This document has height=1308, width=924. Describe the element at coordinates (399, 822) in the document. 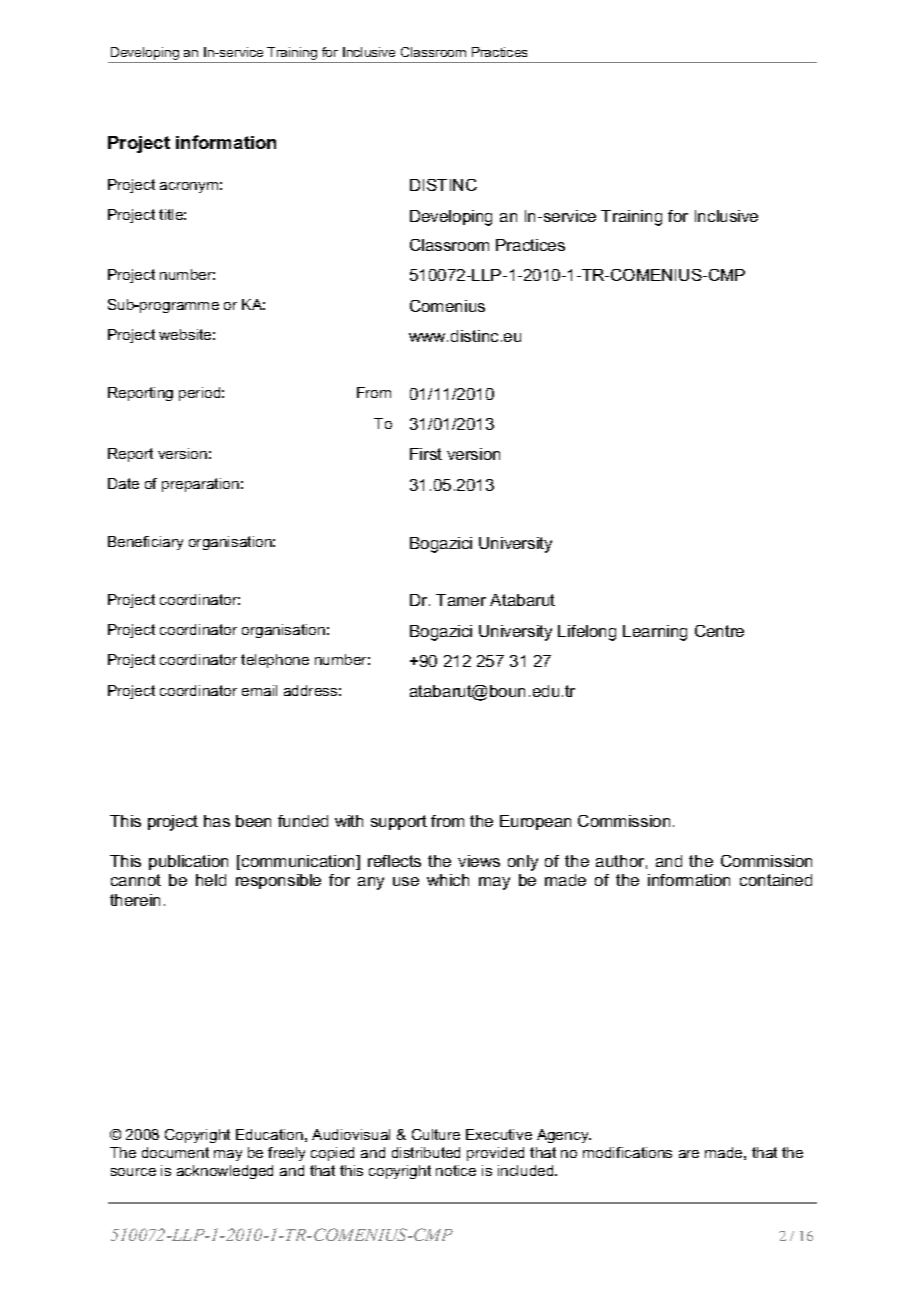

I see `support` at that location.
